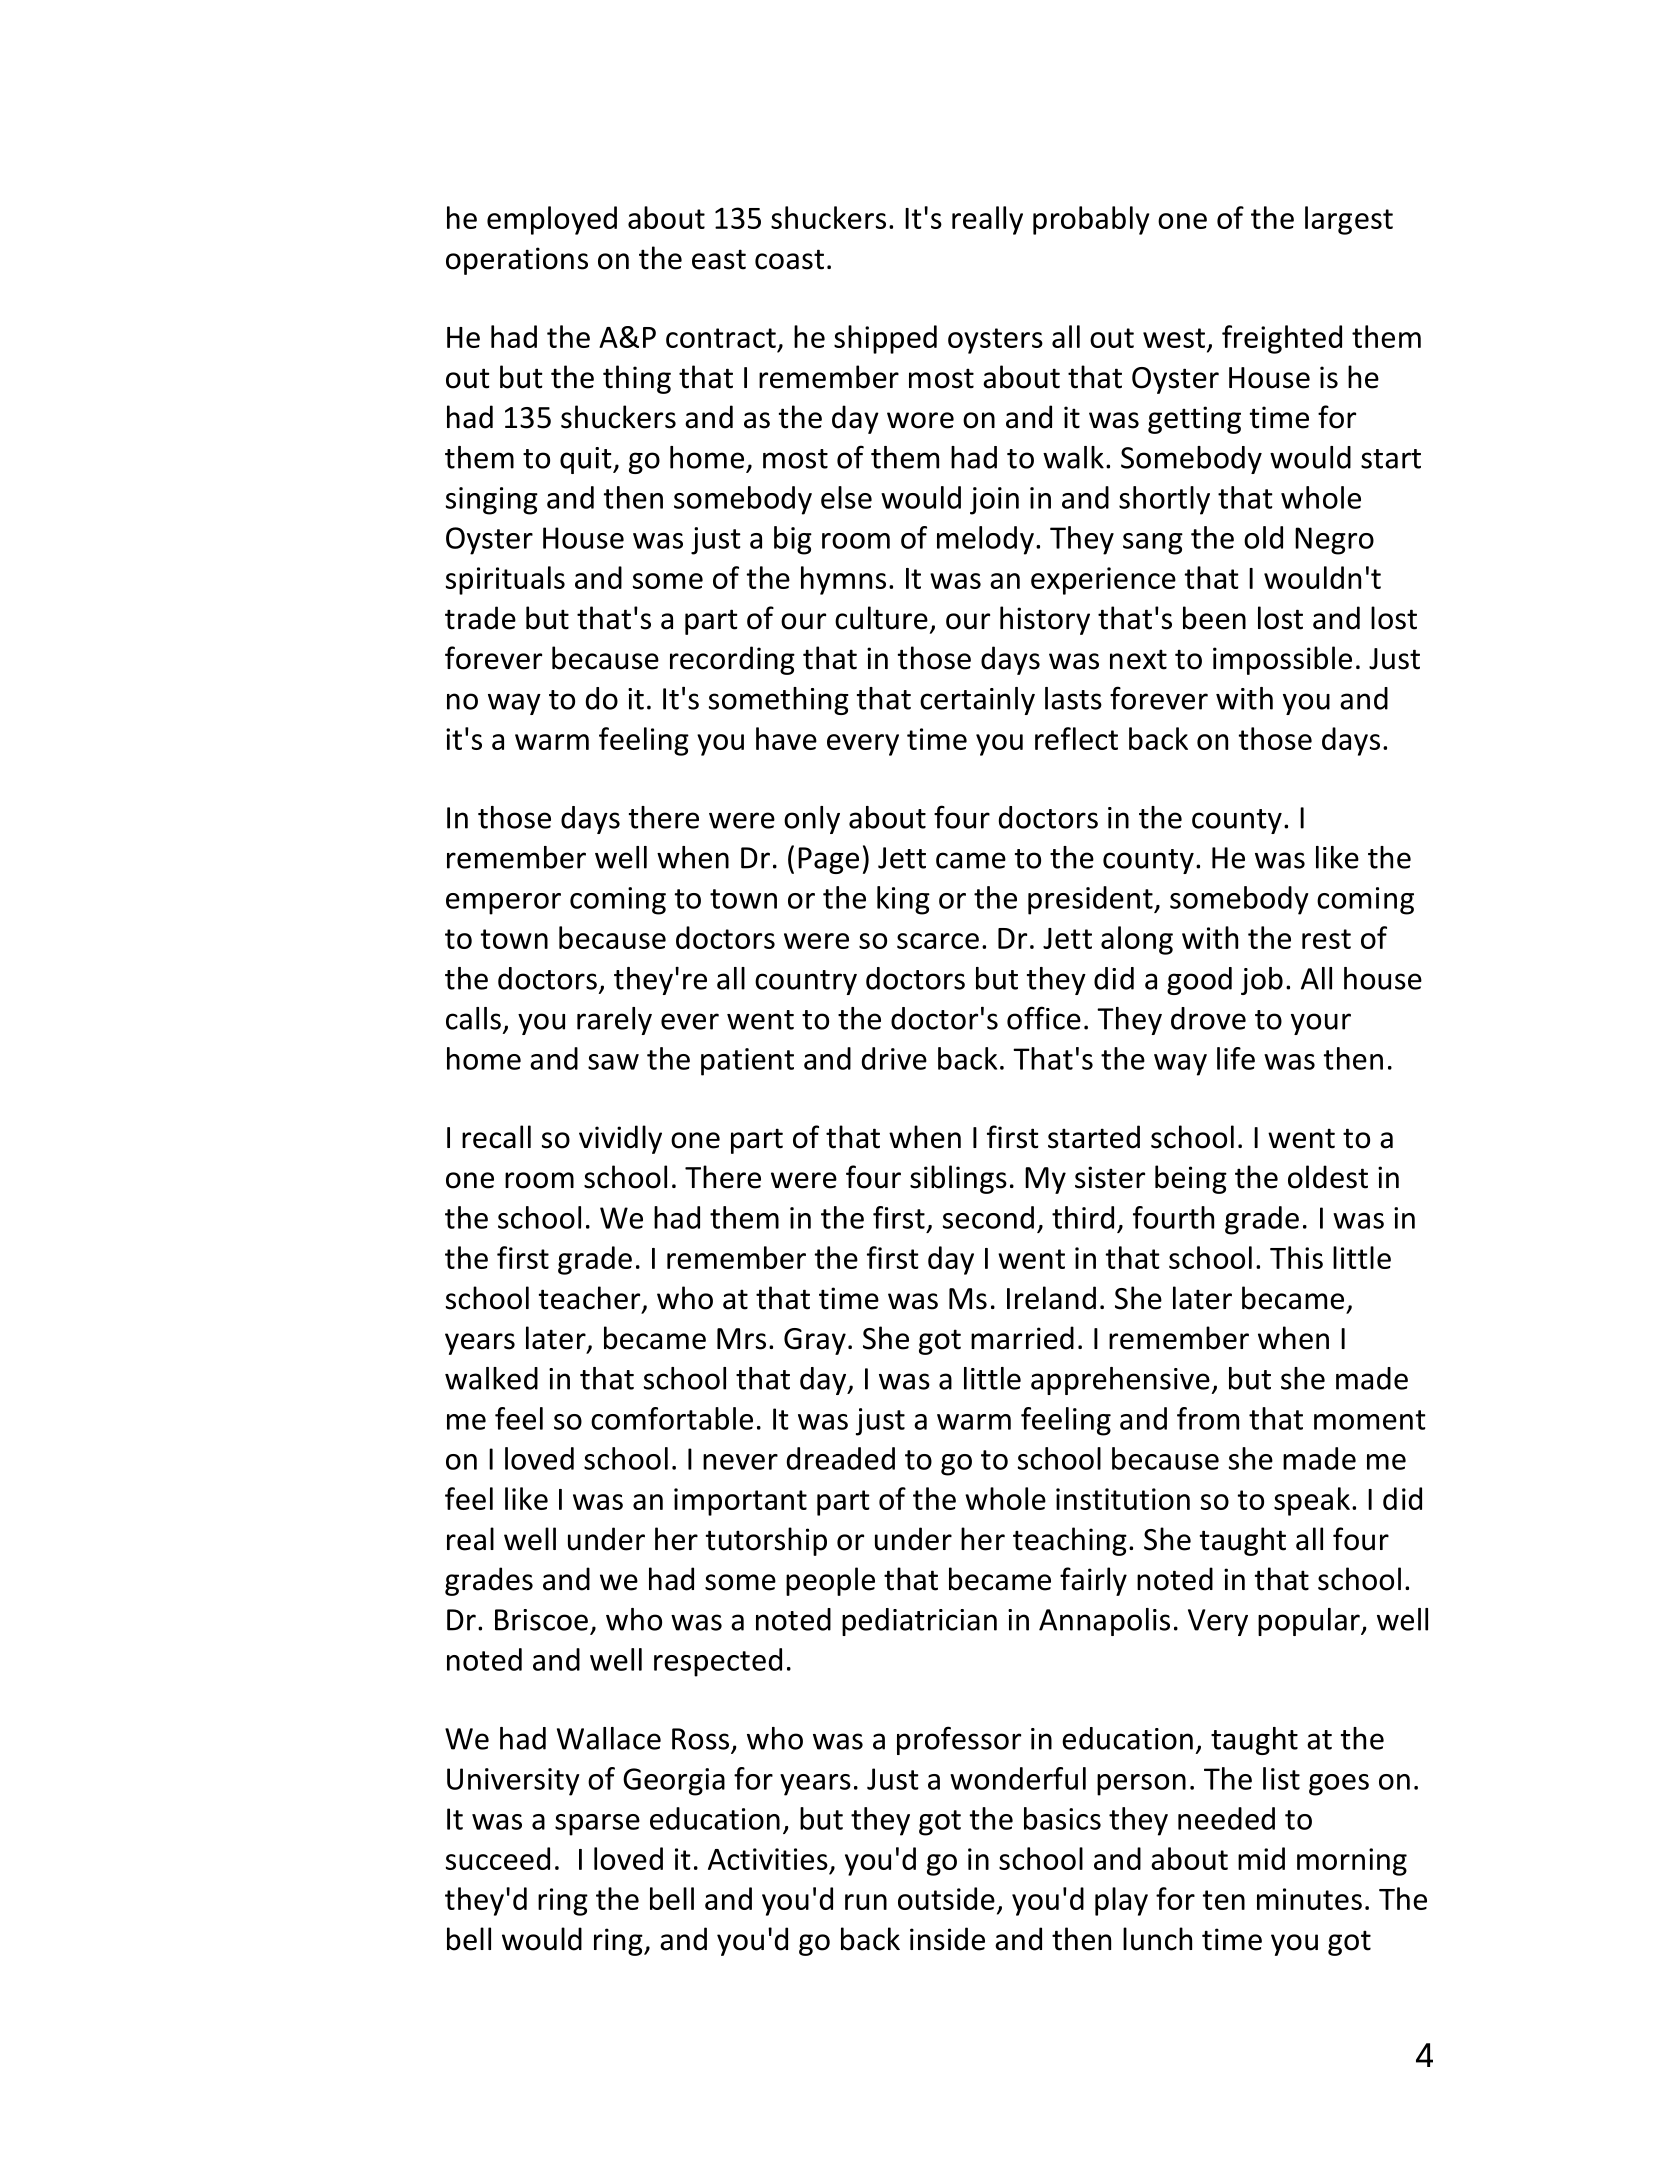 Image resolution: width=1679 pixels, height=2173 pixels. I want to click on king, so click(903, 900).
